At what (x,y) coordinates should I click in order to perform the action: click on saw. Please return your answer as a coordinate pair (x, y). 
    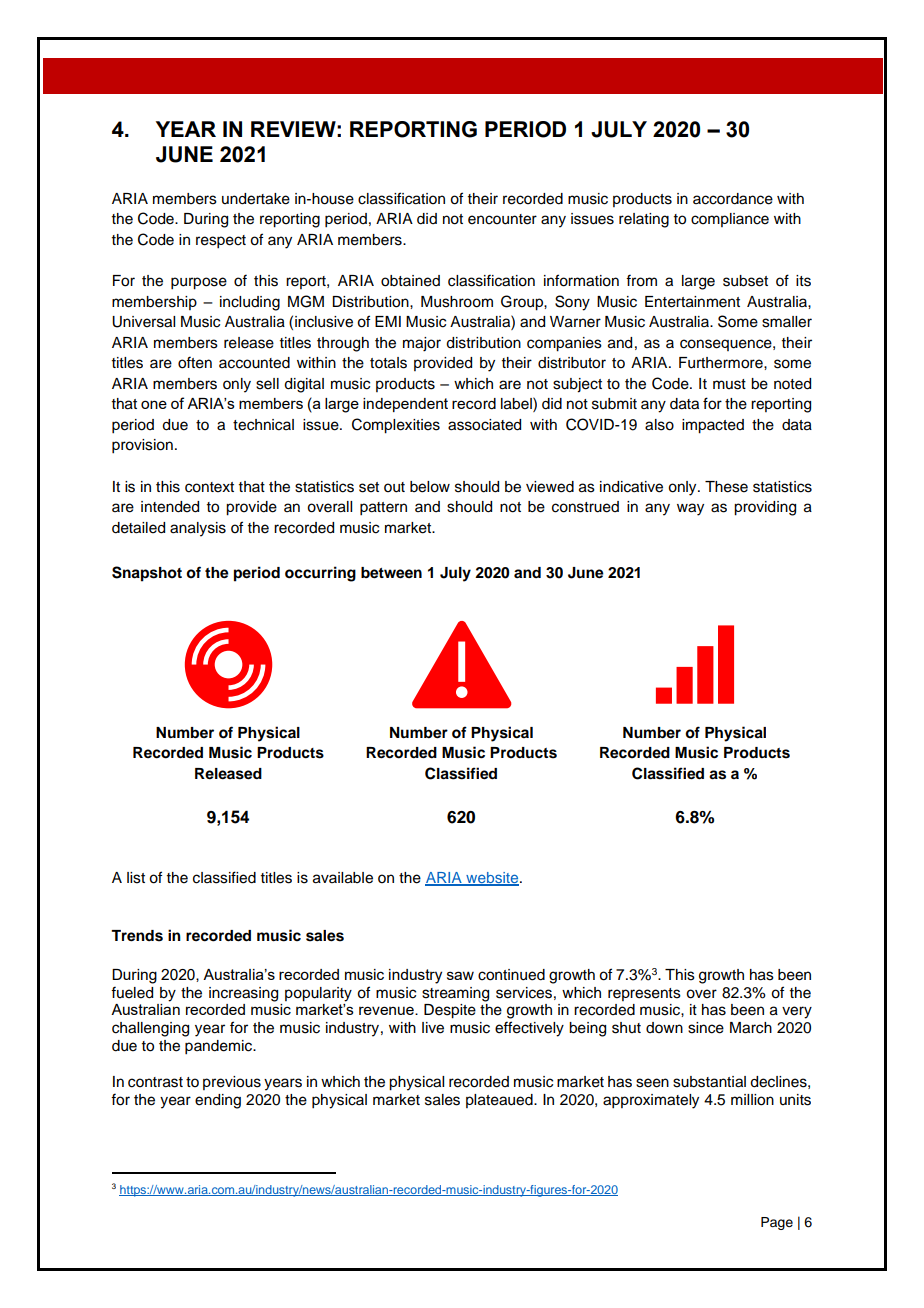
    Looking at the image, I should click on (460, 975).
